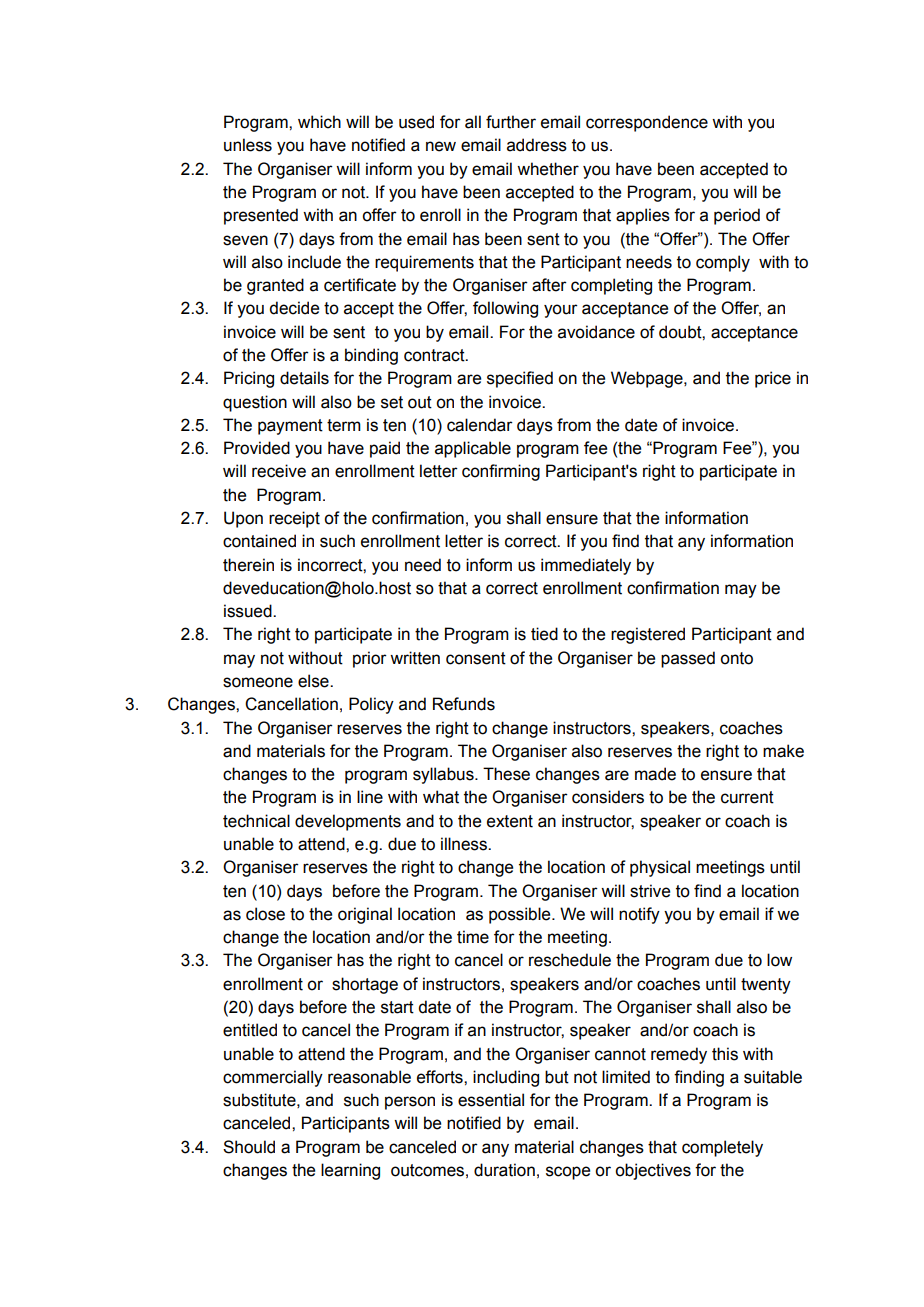 The height and width of the image is (1307, 924). Describe the element at coordinates (319, 122) in the image. I see `which` at that location.
